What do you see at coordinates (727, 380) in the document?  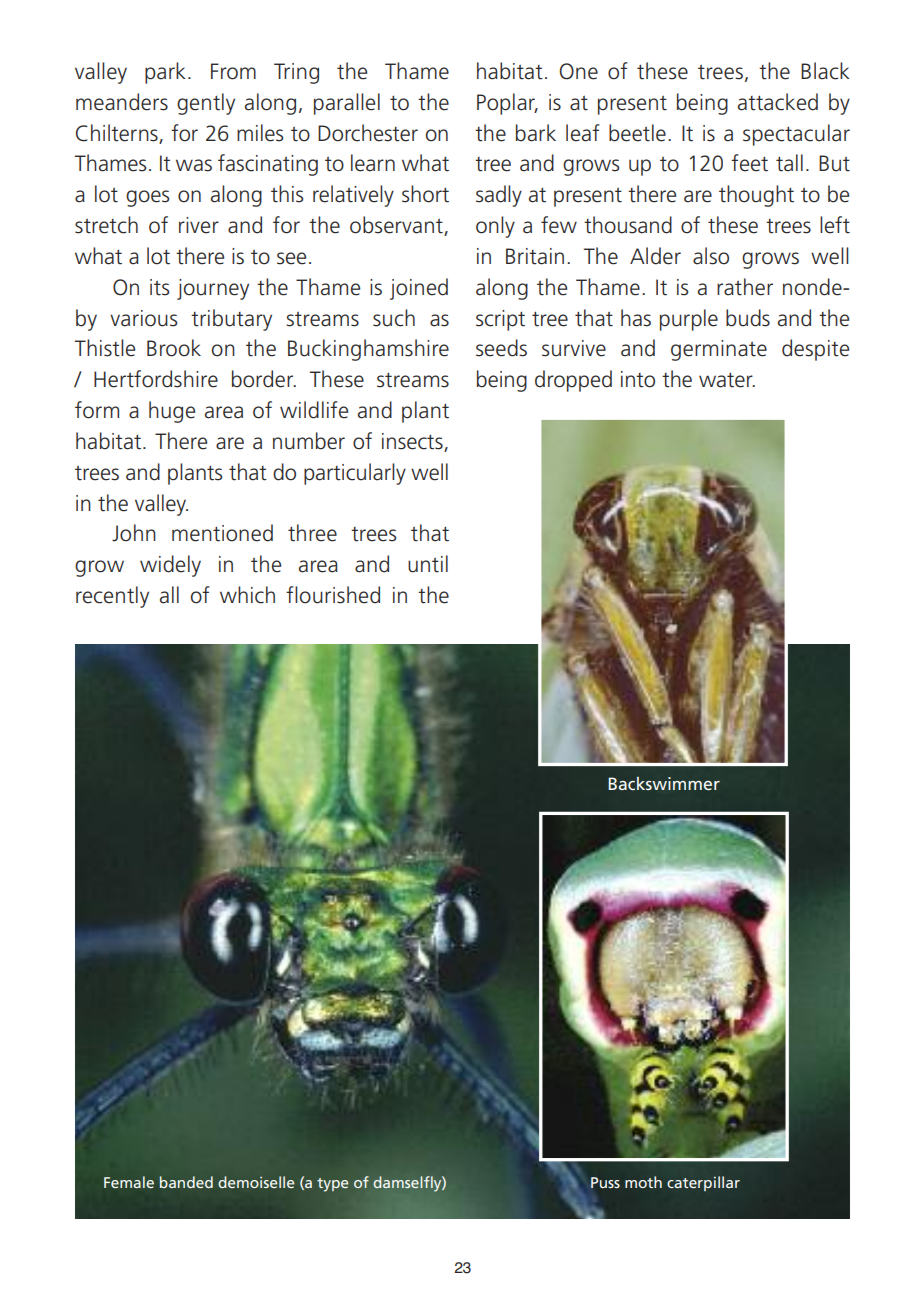 I see `water` at bounding box center [727, 380].
